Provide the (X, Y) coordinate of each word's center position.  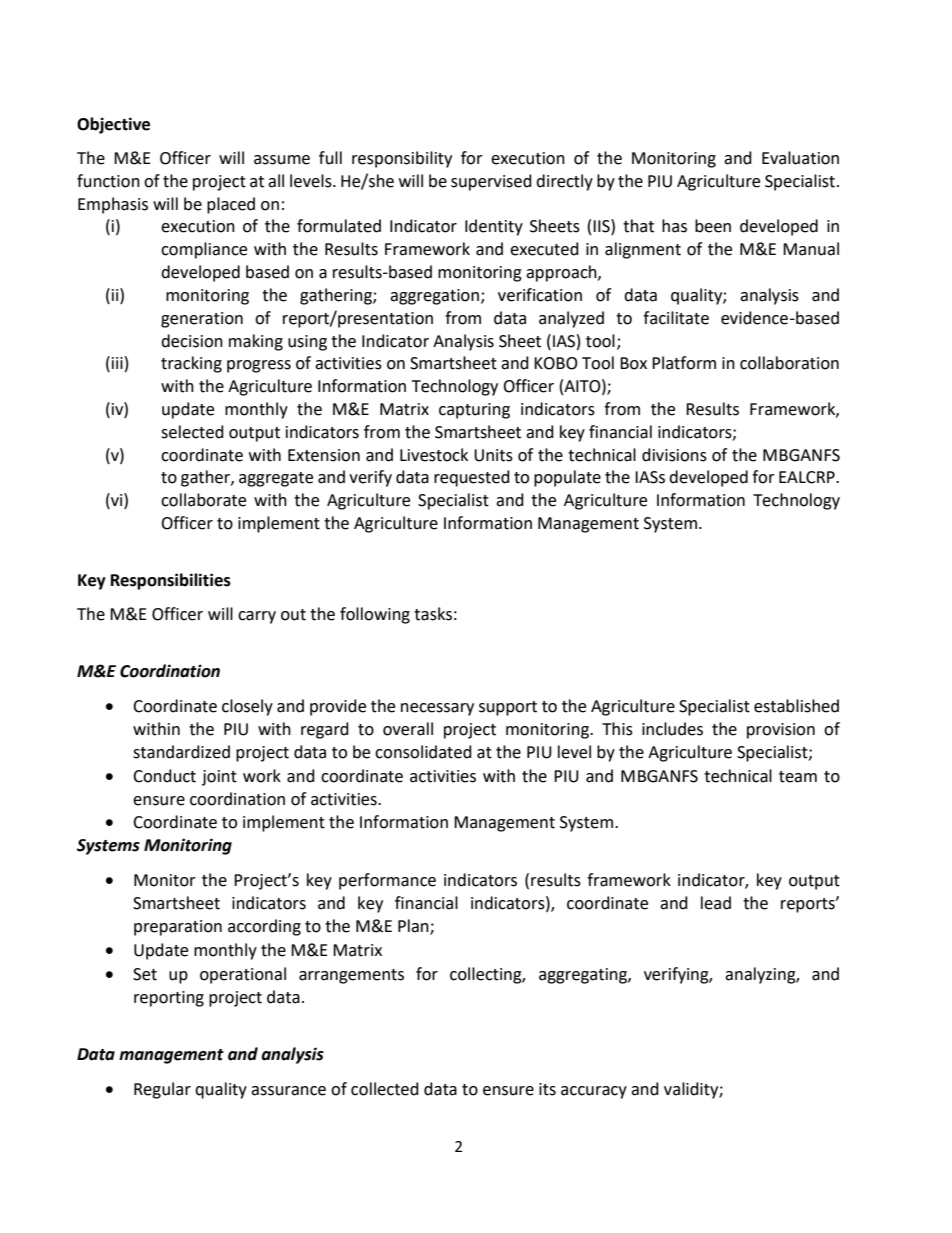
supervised (491, 182)
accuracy (594, 1092)
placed (231, 205)
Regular (162, 1090)
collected (385, 1089)
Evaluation (800, 158)
